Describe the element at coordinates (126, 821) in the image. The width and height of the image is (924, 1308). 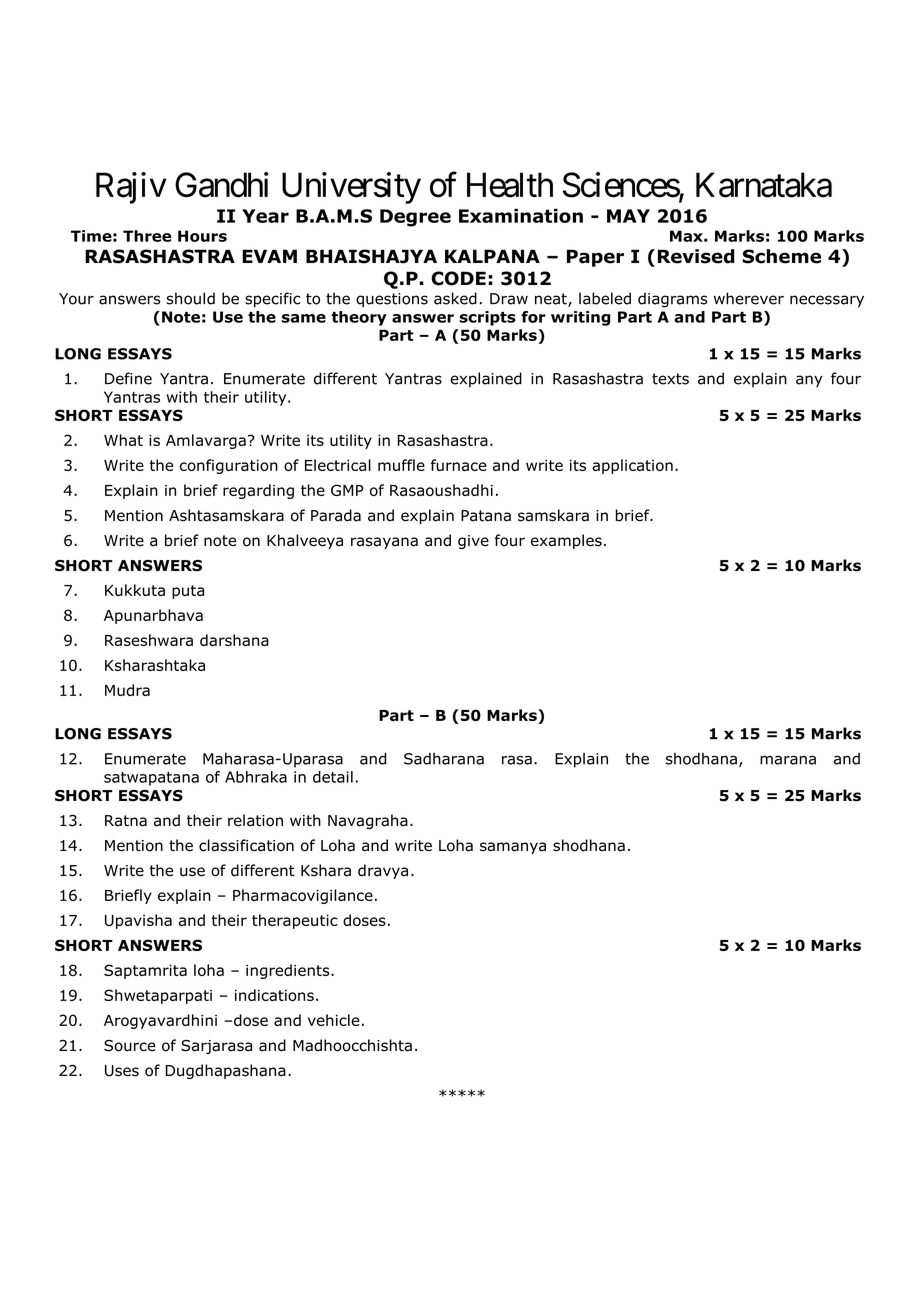
I see `Ratna` at that location.
